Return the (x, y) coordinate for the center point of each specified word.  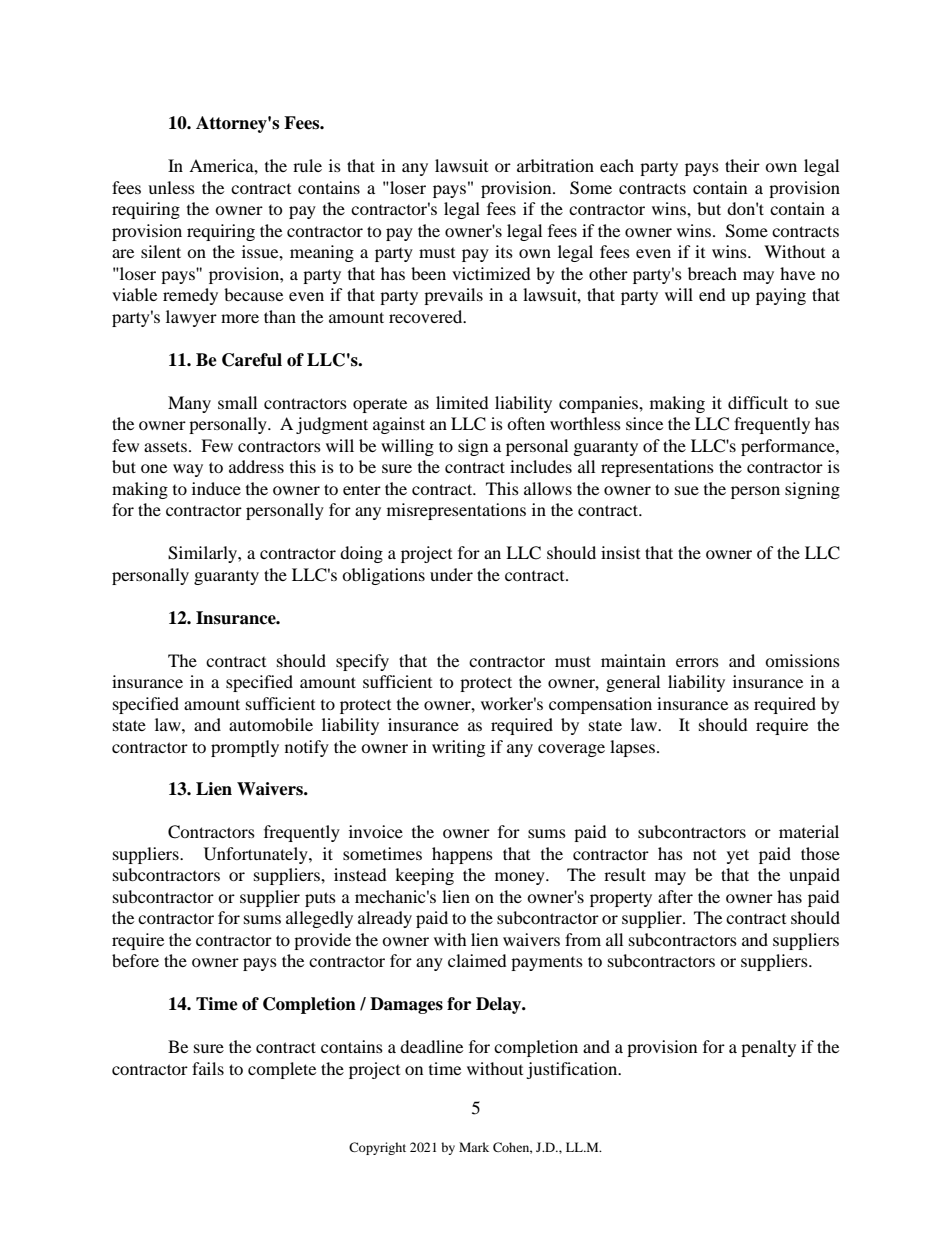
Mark (474, 1147)
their (742, 165)
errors (697, 662)
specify (362, 662)
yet (738, 856)
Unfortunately (257, 855)
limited (462, 402)
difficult (758, 402)
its (504, 251)
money (521, 878)
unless (171, 187)
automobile (271, 724)
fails (208, 1068)
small (237, 402)
